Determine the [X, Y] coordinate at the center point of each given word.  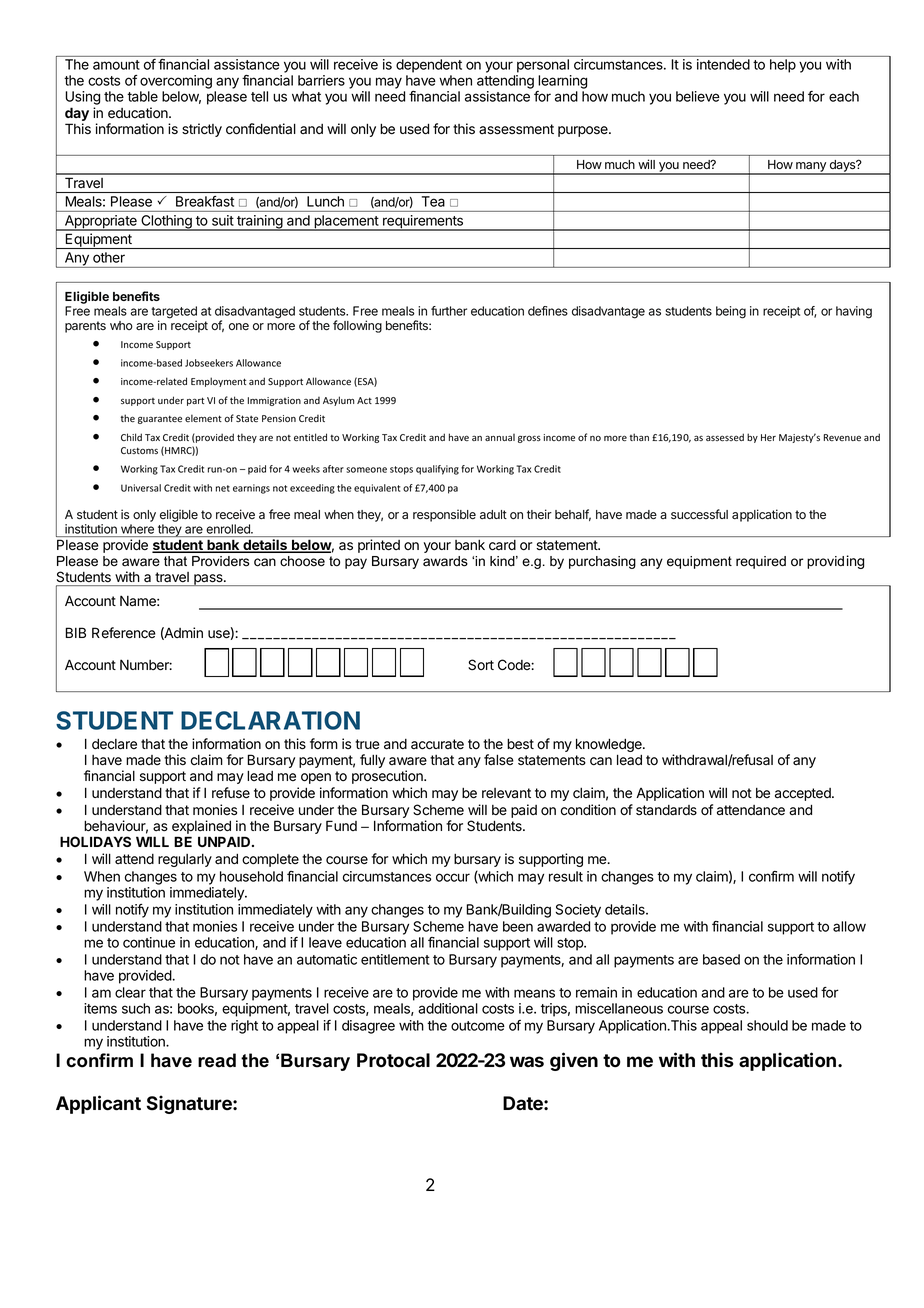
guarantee [160, 419]
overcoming [176, 82]
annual [500, 437]
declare [114, 744]
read [217, 1060]
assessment [516, 129]
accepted [804, 794]
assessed [725, 437]
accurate [437, 744]
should [767, 1025]
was [527, 1061]
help [783, 66]
